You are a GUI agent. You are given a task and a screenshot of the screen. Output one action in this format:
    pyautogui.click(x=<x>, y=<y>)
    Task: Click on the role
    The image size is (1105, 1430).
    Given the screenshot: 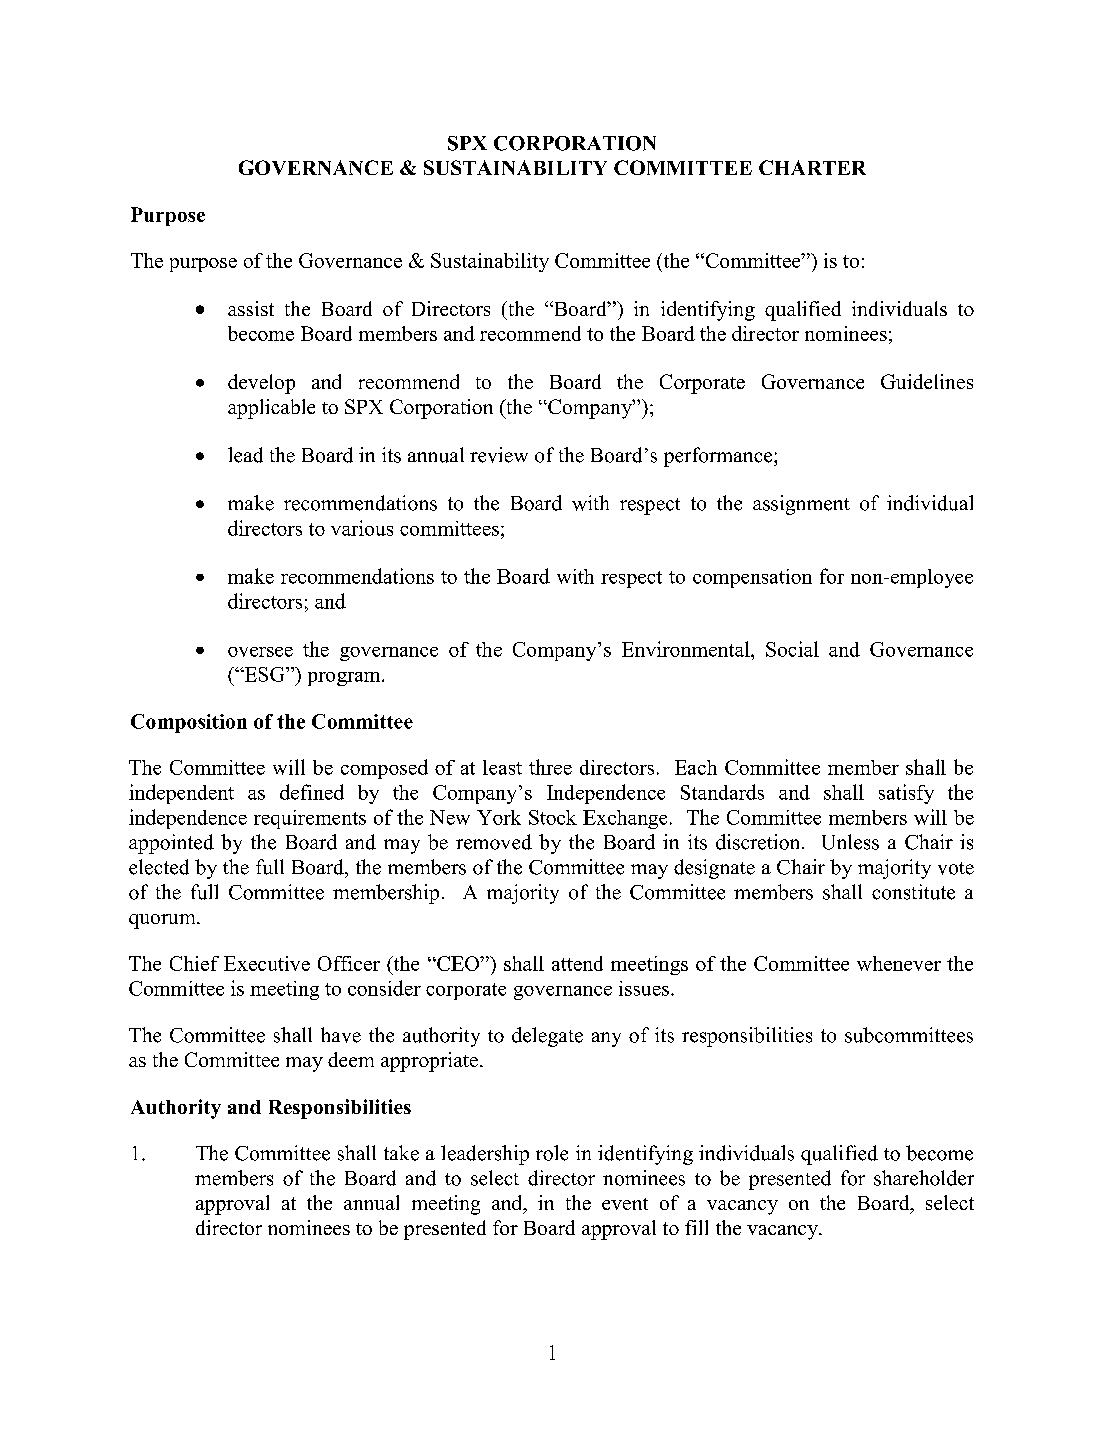 What is the action you would take?
    pyautogui.click(x=552, y=1153)
